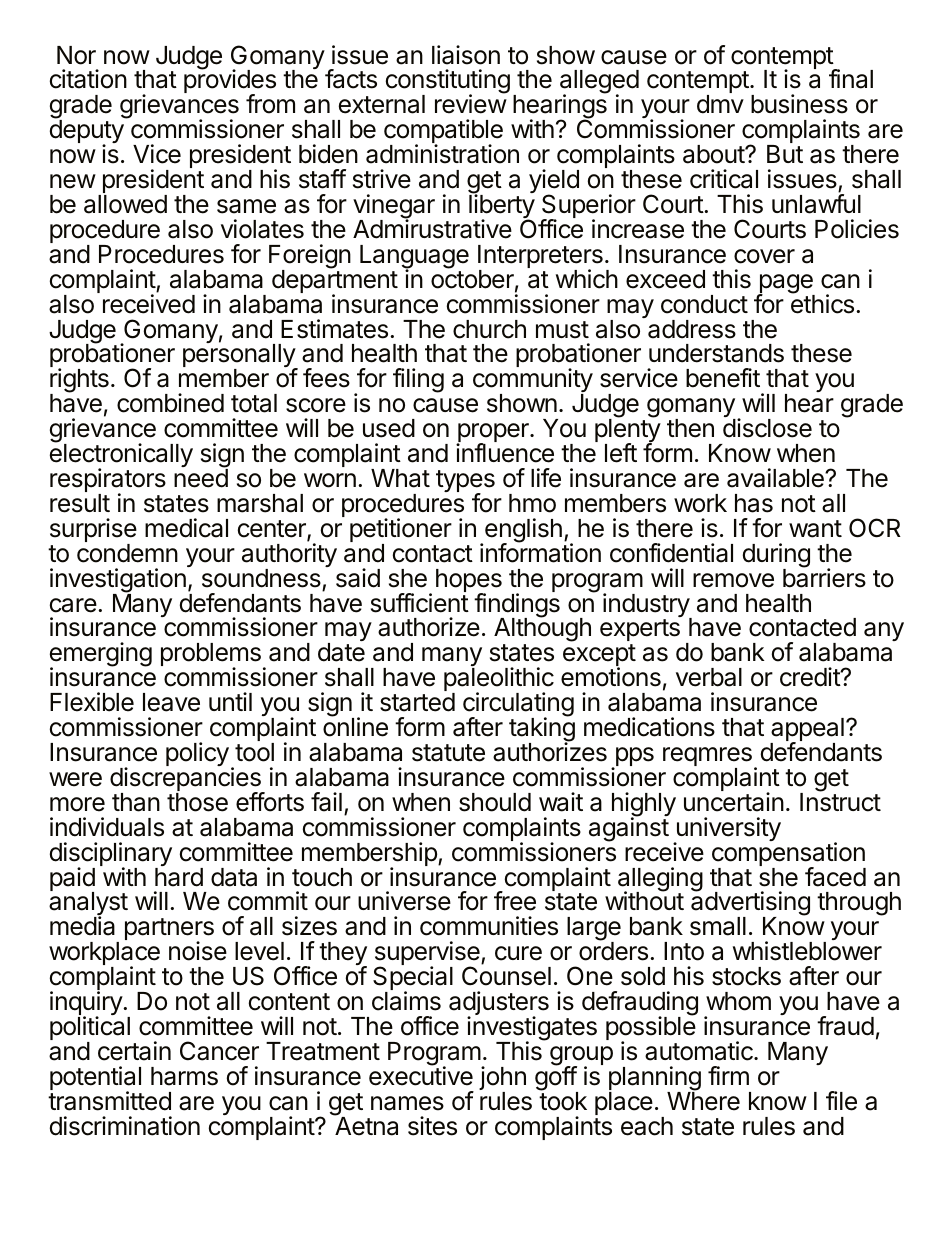 Image resolution: width=952 pixels, height=1233 pixels. What do you see at coordinates (471, 104) in the page?
I see `review` at bounding box center [471, 104].
